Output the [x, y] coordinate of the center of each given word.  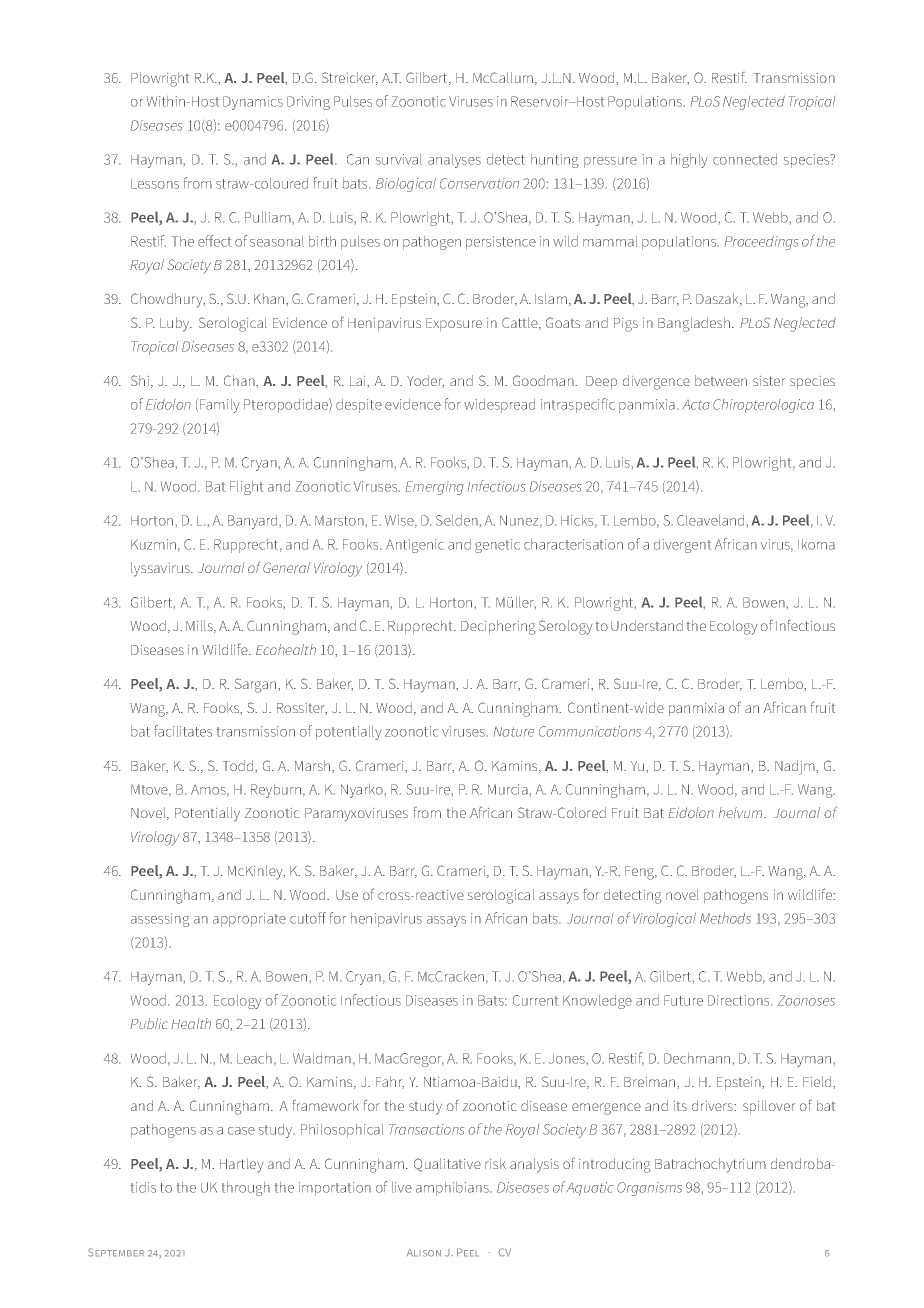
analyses [454, 161]
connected [745, 159]
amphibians [453, 1189]
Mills [200, 626]
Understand [647, 625]
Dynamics [253, 103]
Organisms [649, 1189]
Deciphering [498, 627]
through [246, 1189]
